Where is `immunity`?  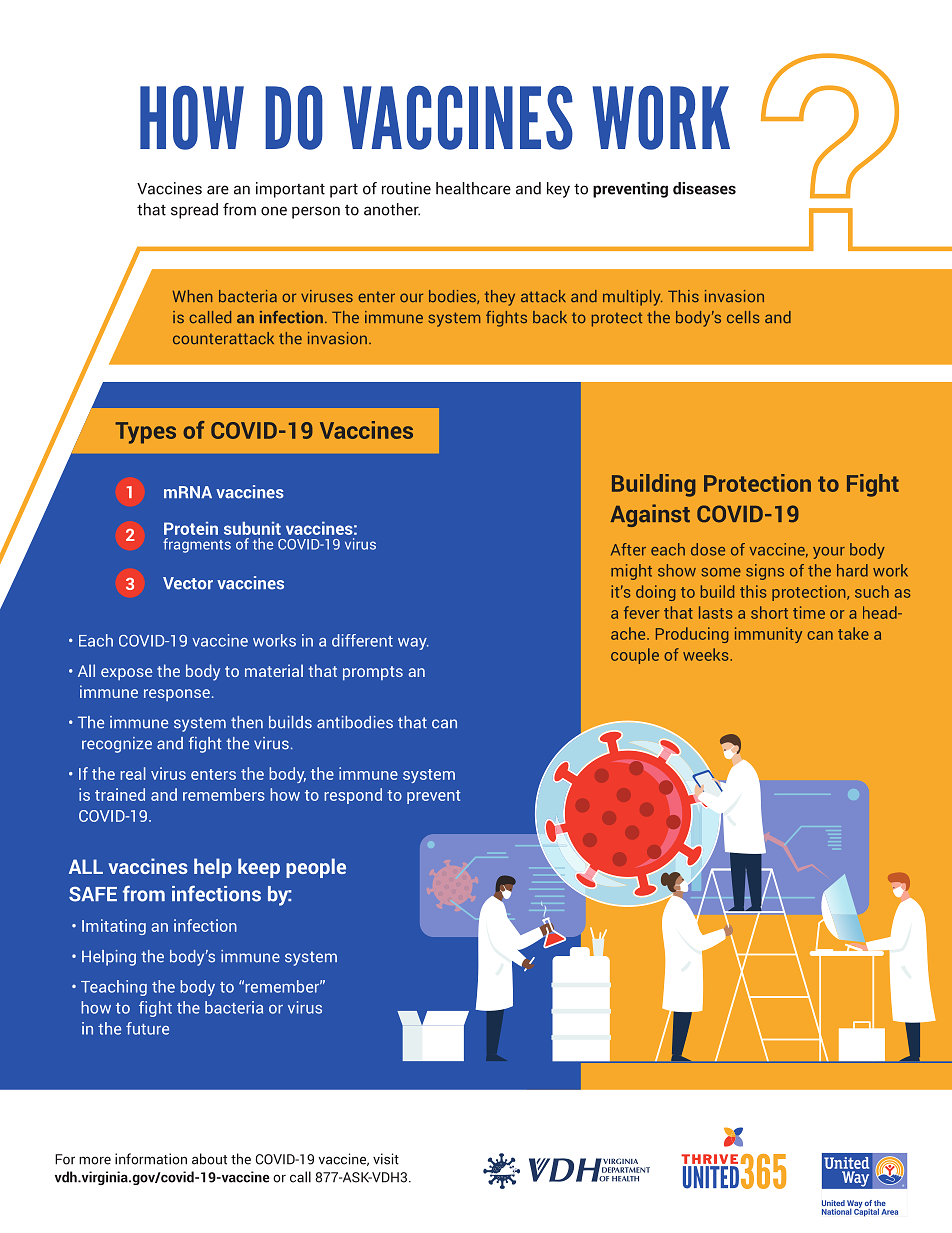 immunity is located at coordinates (768, 635).
